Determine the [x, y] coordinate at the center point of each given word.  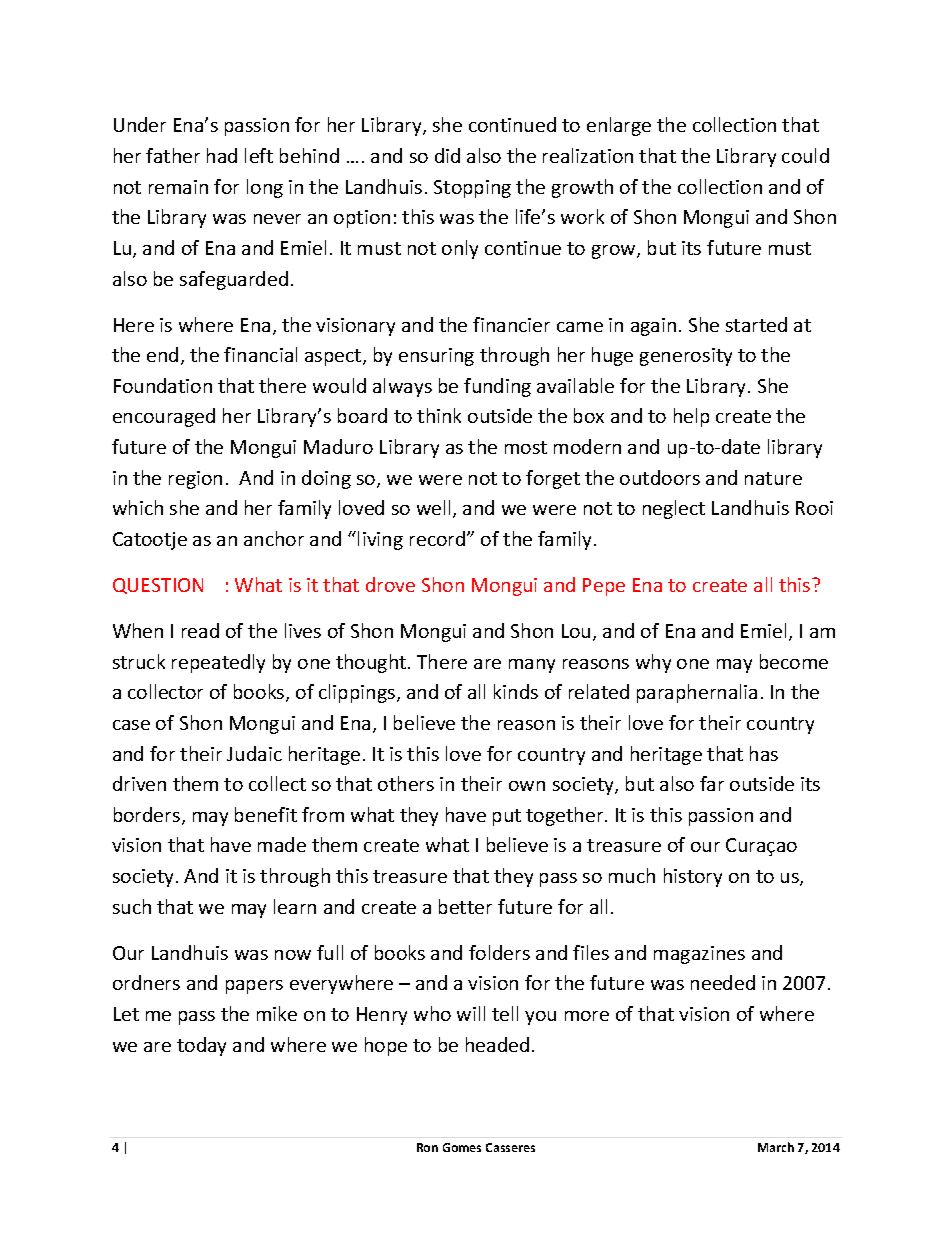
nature [773, 478]
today [201, 1046]
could [805, 155]
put [507, 817]
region [195, 480]
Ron [427, 1147]
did [447, 155]
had [222, 155]
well [433, 507]
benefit [266, 814]
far [712, 783]
